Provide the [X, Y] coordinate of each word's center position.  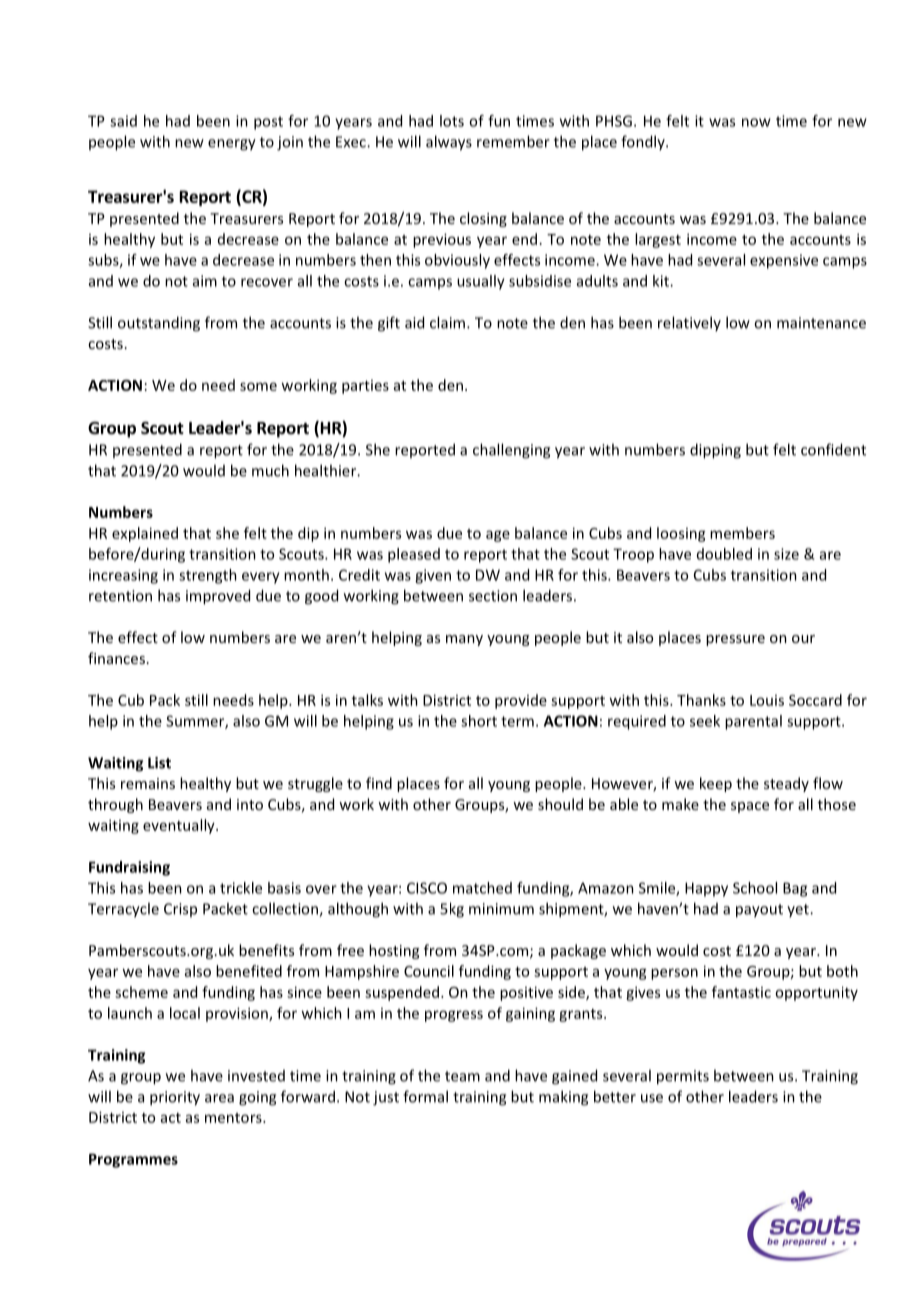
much [270, 470]
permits [683, 1077]
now [756, 122]
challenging [511, 451]
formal [425, 1096]
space [750, 807]
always [449, 143]
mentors [234, 1118]
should [560, 804]
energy [232, 145]
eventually [180, 826]
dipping [715, 451]
